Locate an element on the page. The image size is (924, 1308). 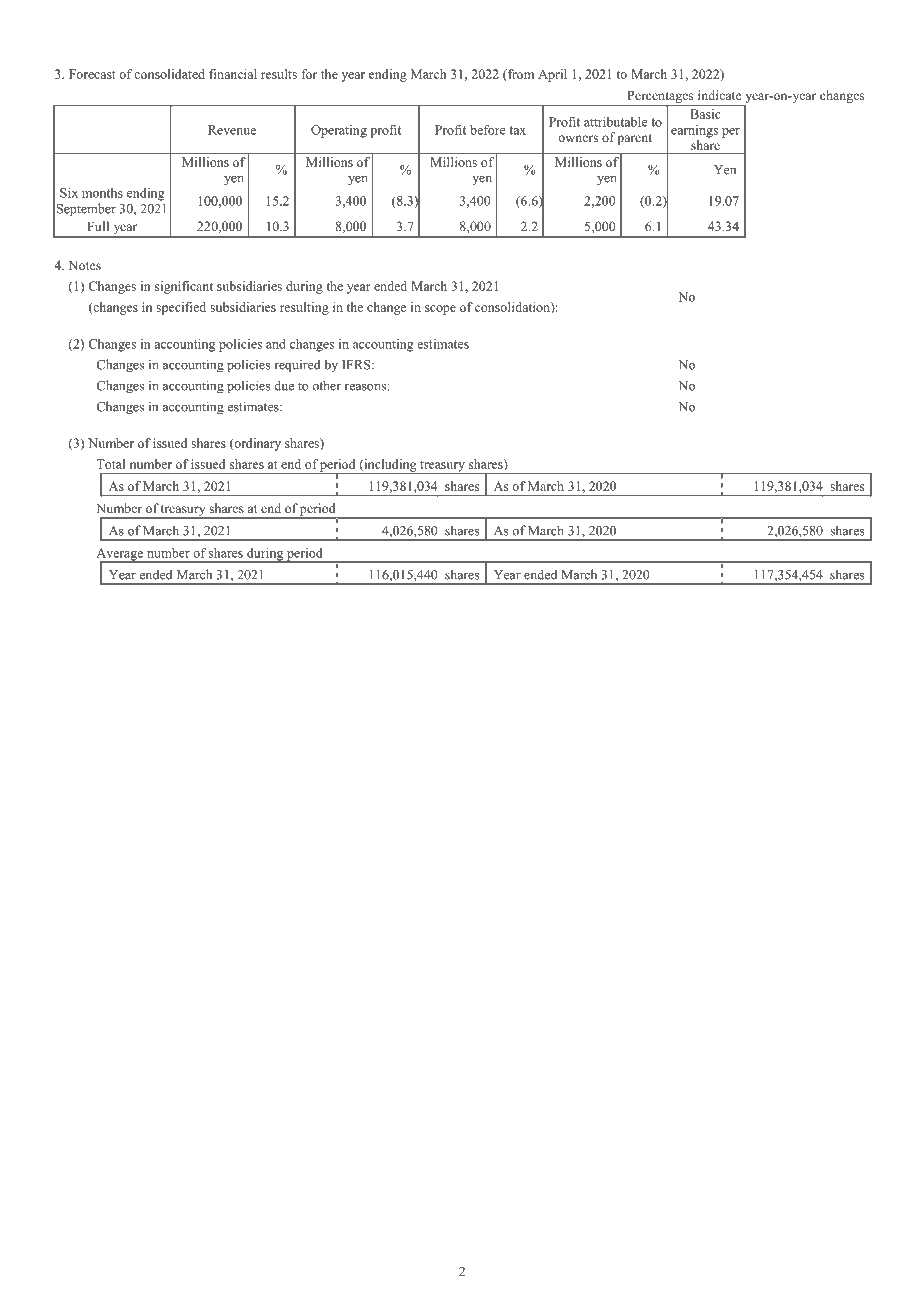
other is located at coordinates (326, 385).
